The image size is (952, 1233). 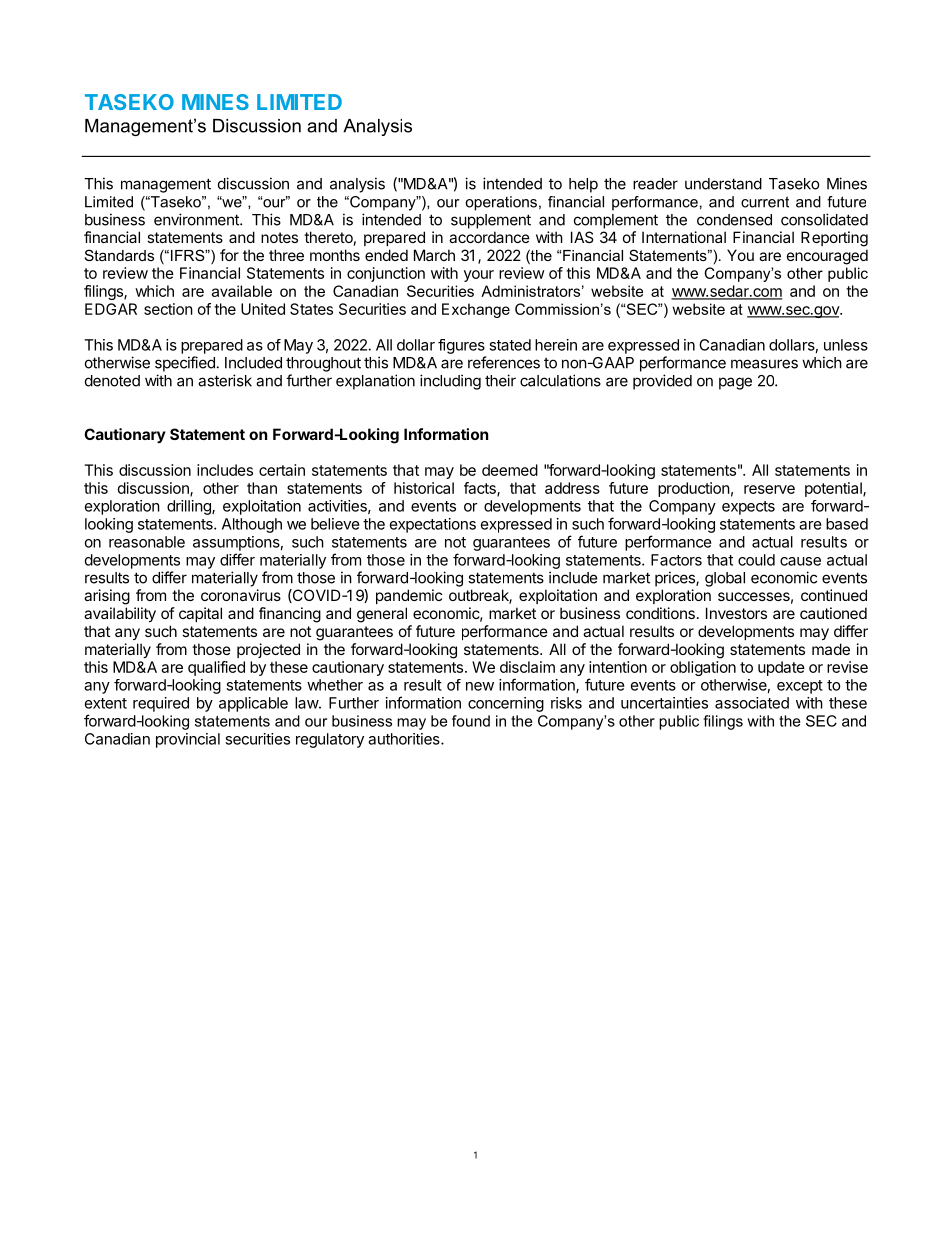 What do you see at coordinates (764, 364) in the document?
I see `measures` at bounding box center [764, 364].
